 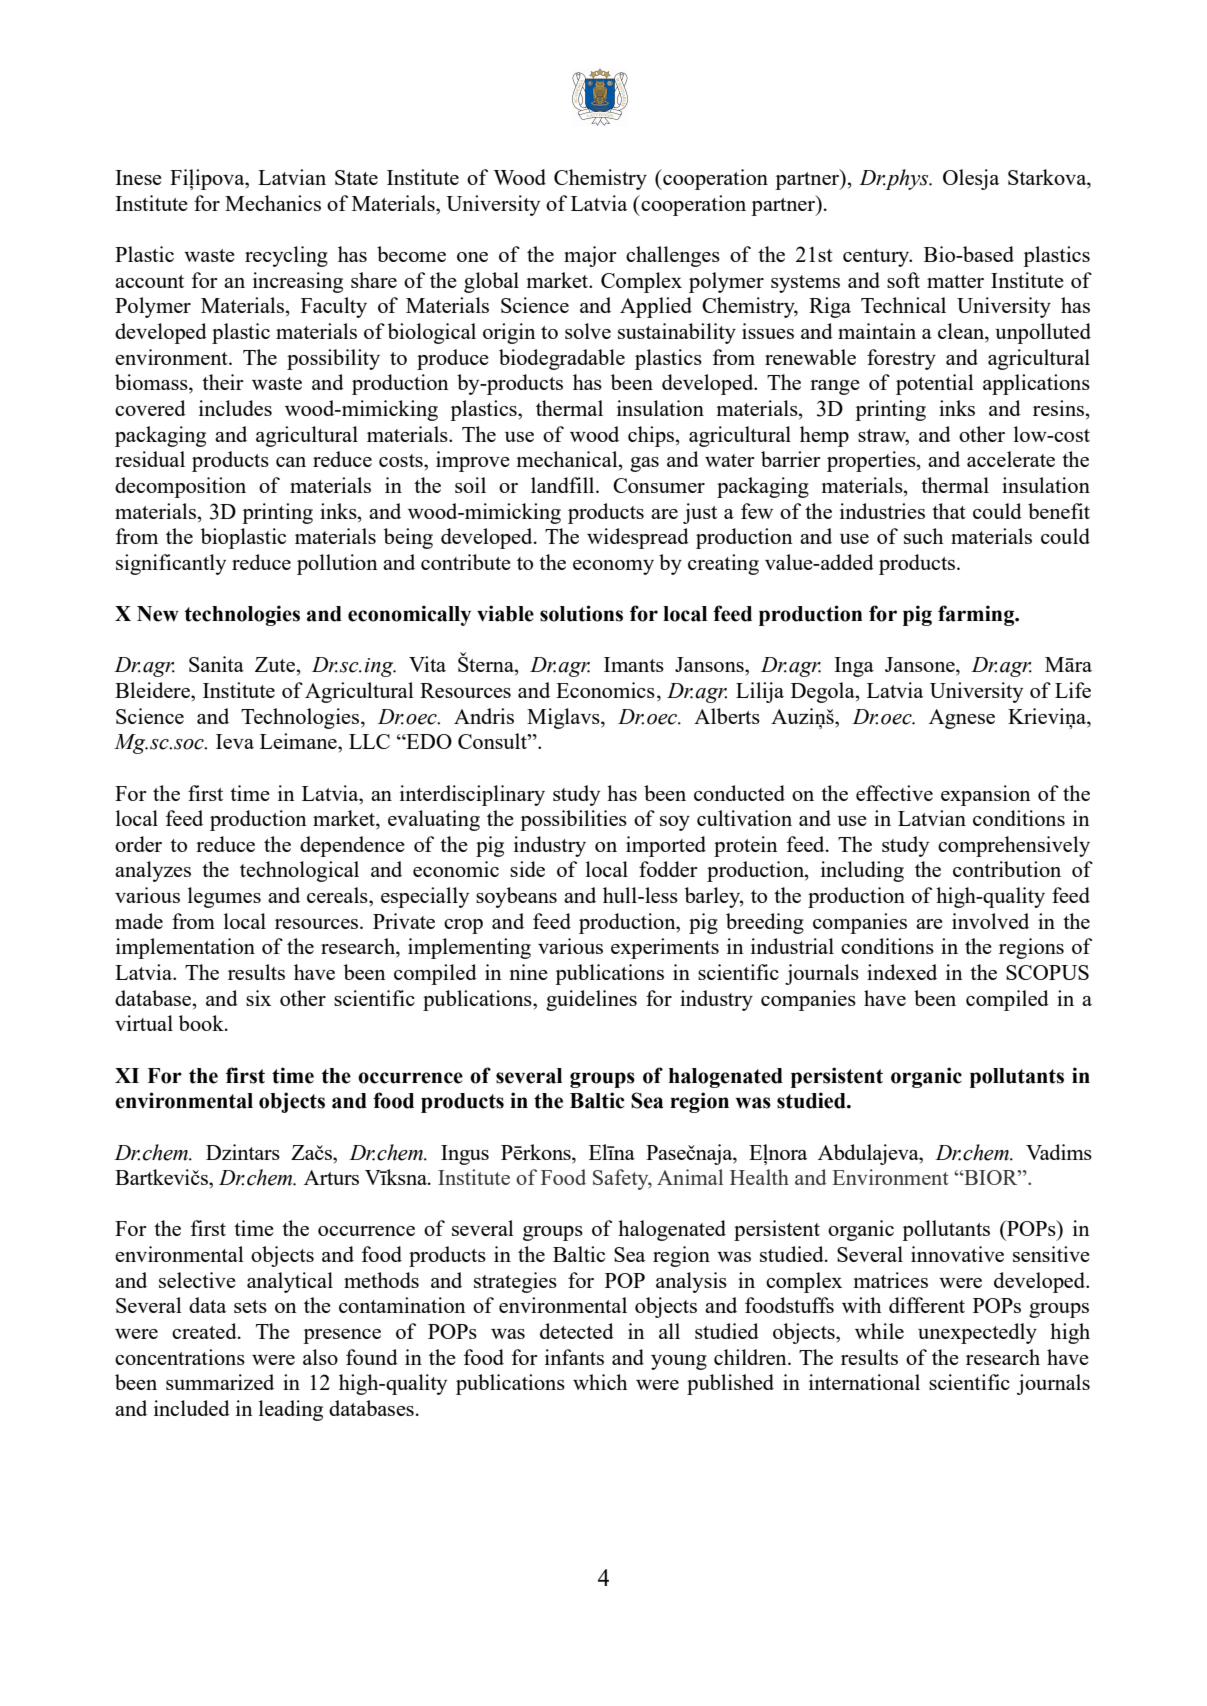 What do you see at coordinates (977, 1333) in the document?
I see `unexpectedly` at bounding box center [977, 1333].
